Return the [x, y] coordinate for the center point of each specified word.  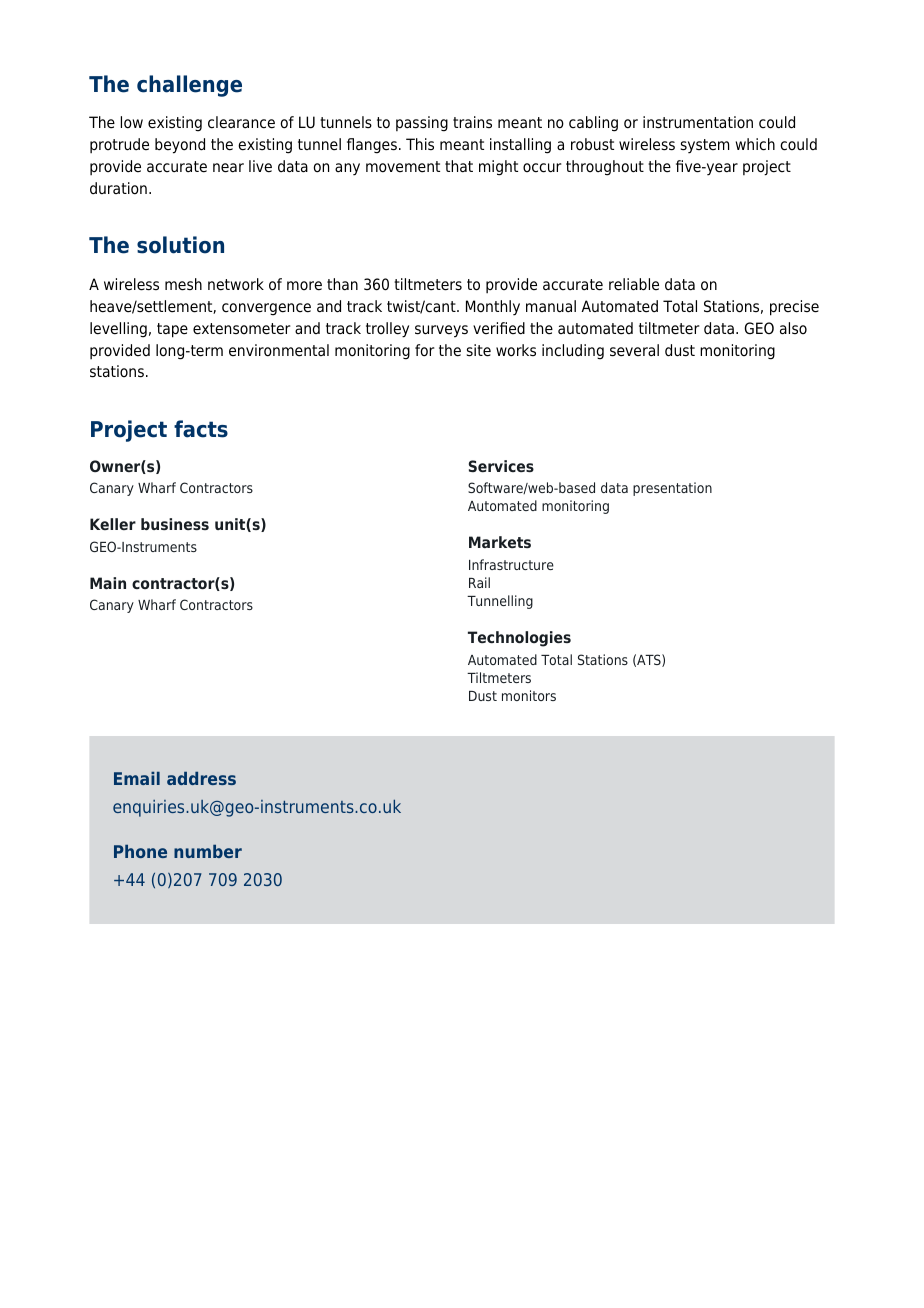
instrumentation [698, 122]
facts [201, 429]
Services [501, 466]
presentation [672, 489]
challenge [189, 86]
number [208, 851]
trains [472, 122]
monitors [529, 695]
